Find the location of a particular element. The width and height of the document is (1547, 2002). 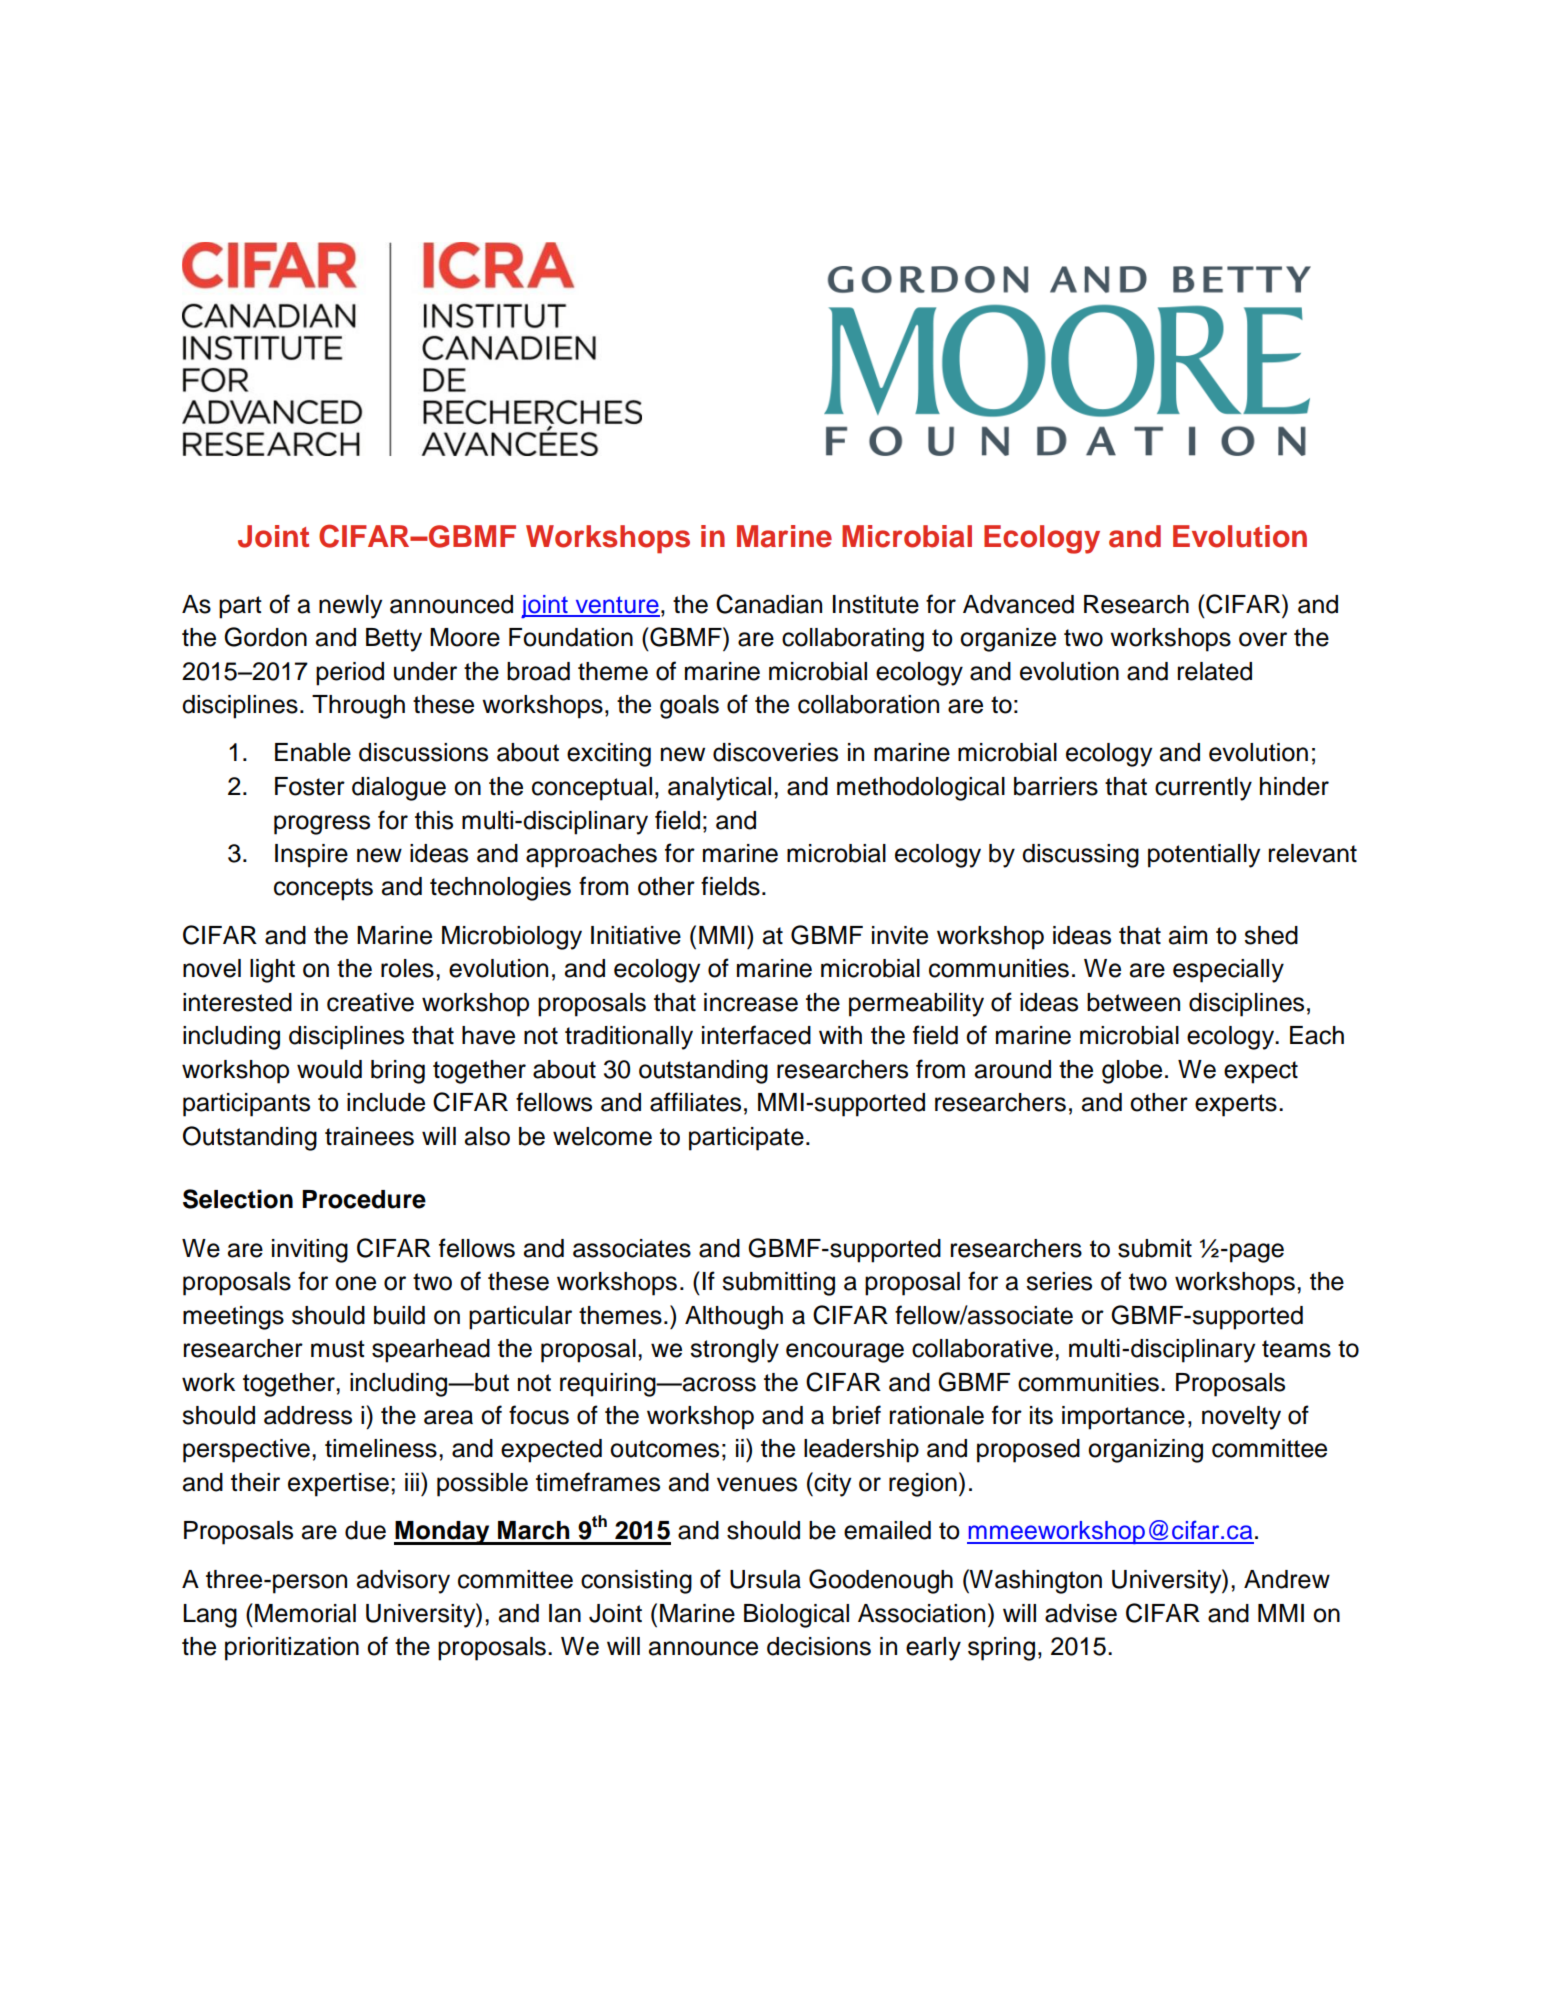

related is located at coordinates (1215, 671).
